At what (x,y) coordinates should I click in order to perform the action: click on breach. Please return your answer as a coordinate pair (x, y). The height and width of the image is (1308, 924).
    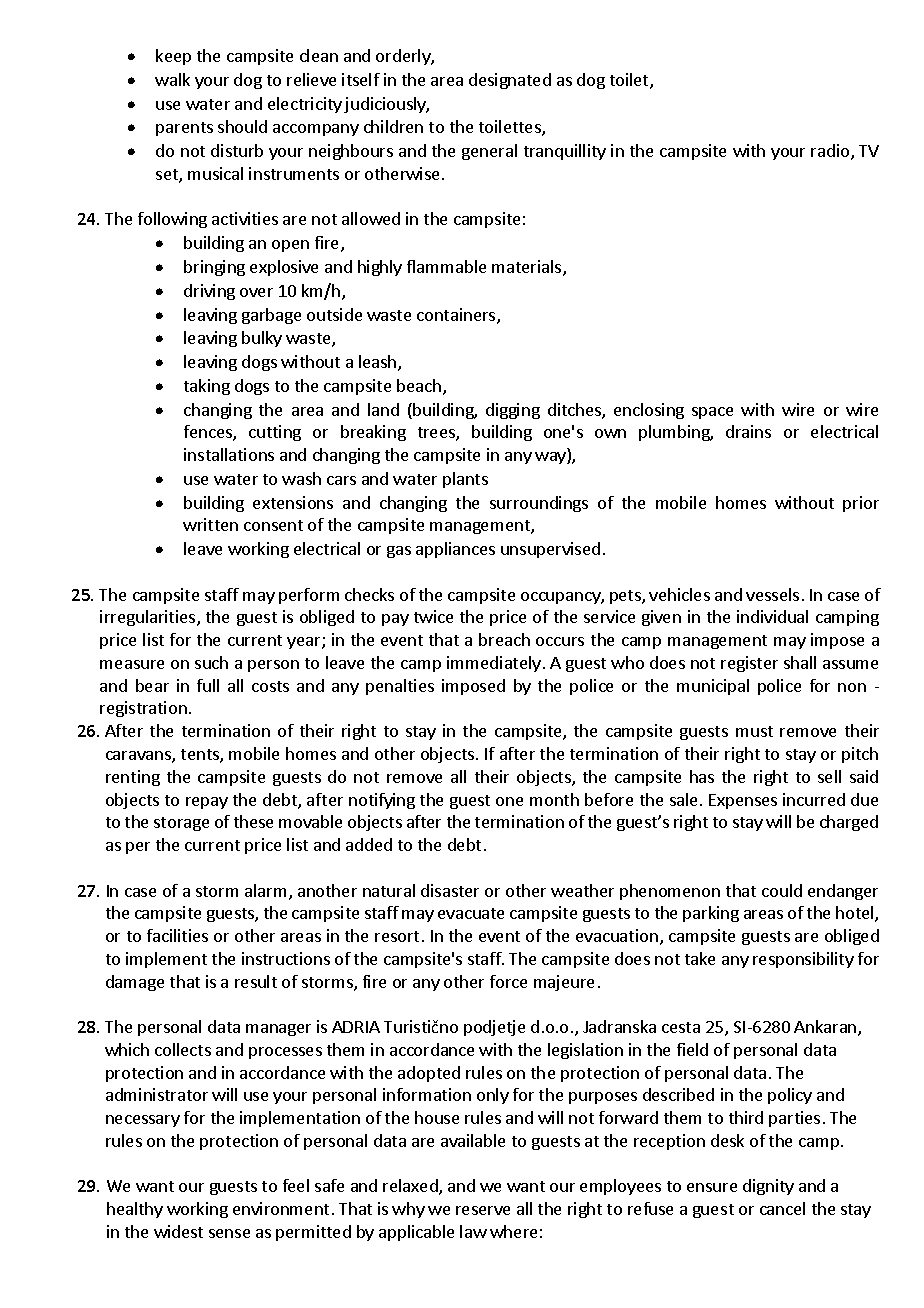
    Looking at the image, I should click on (504, 639).
